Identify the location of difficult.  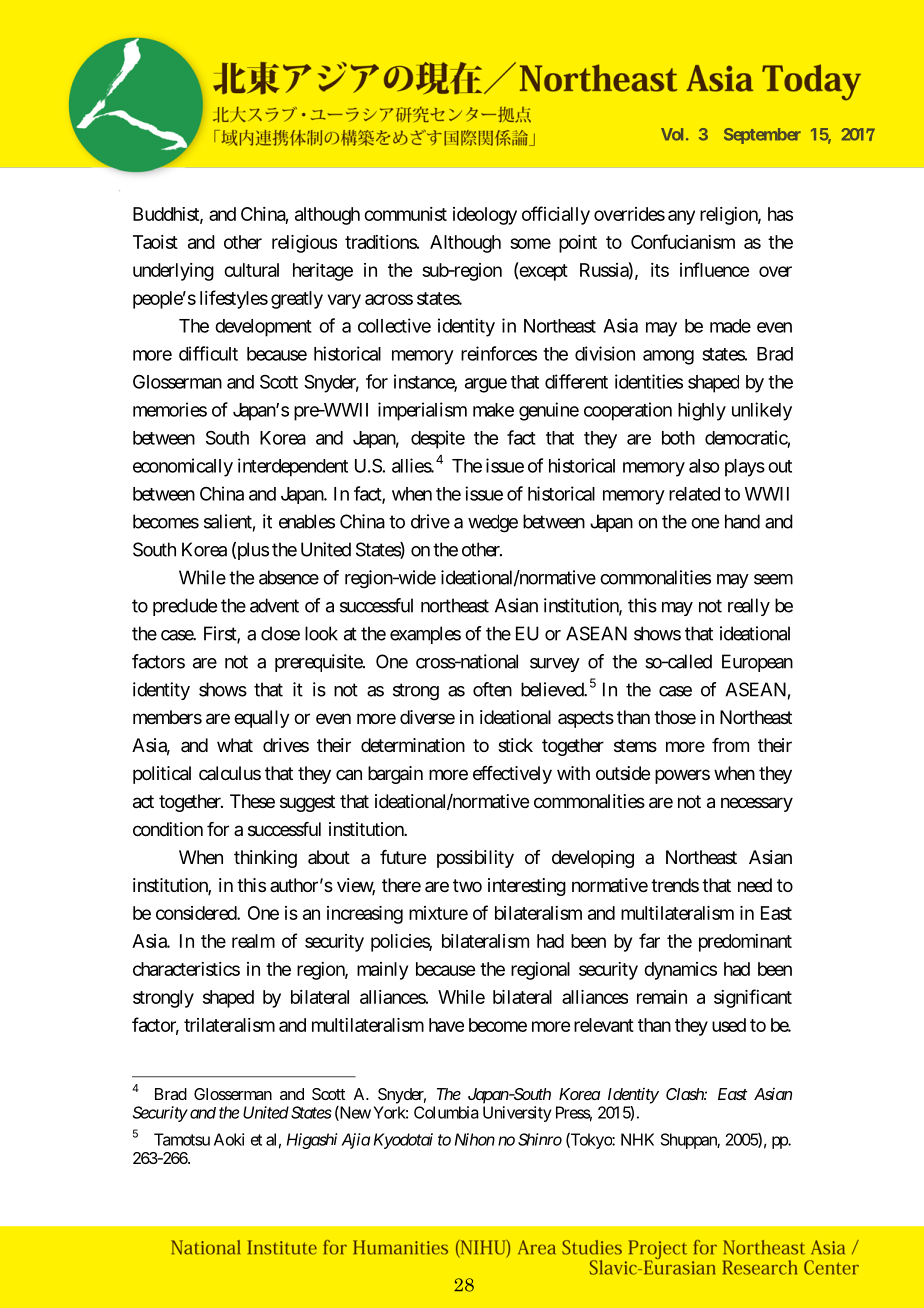
(208, 353).
